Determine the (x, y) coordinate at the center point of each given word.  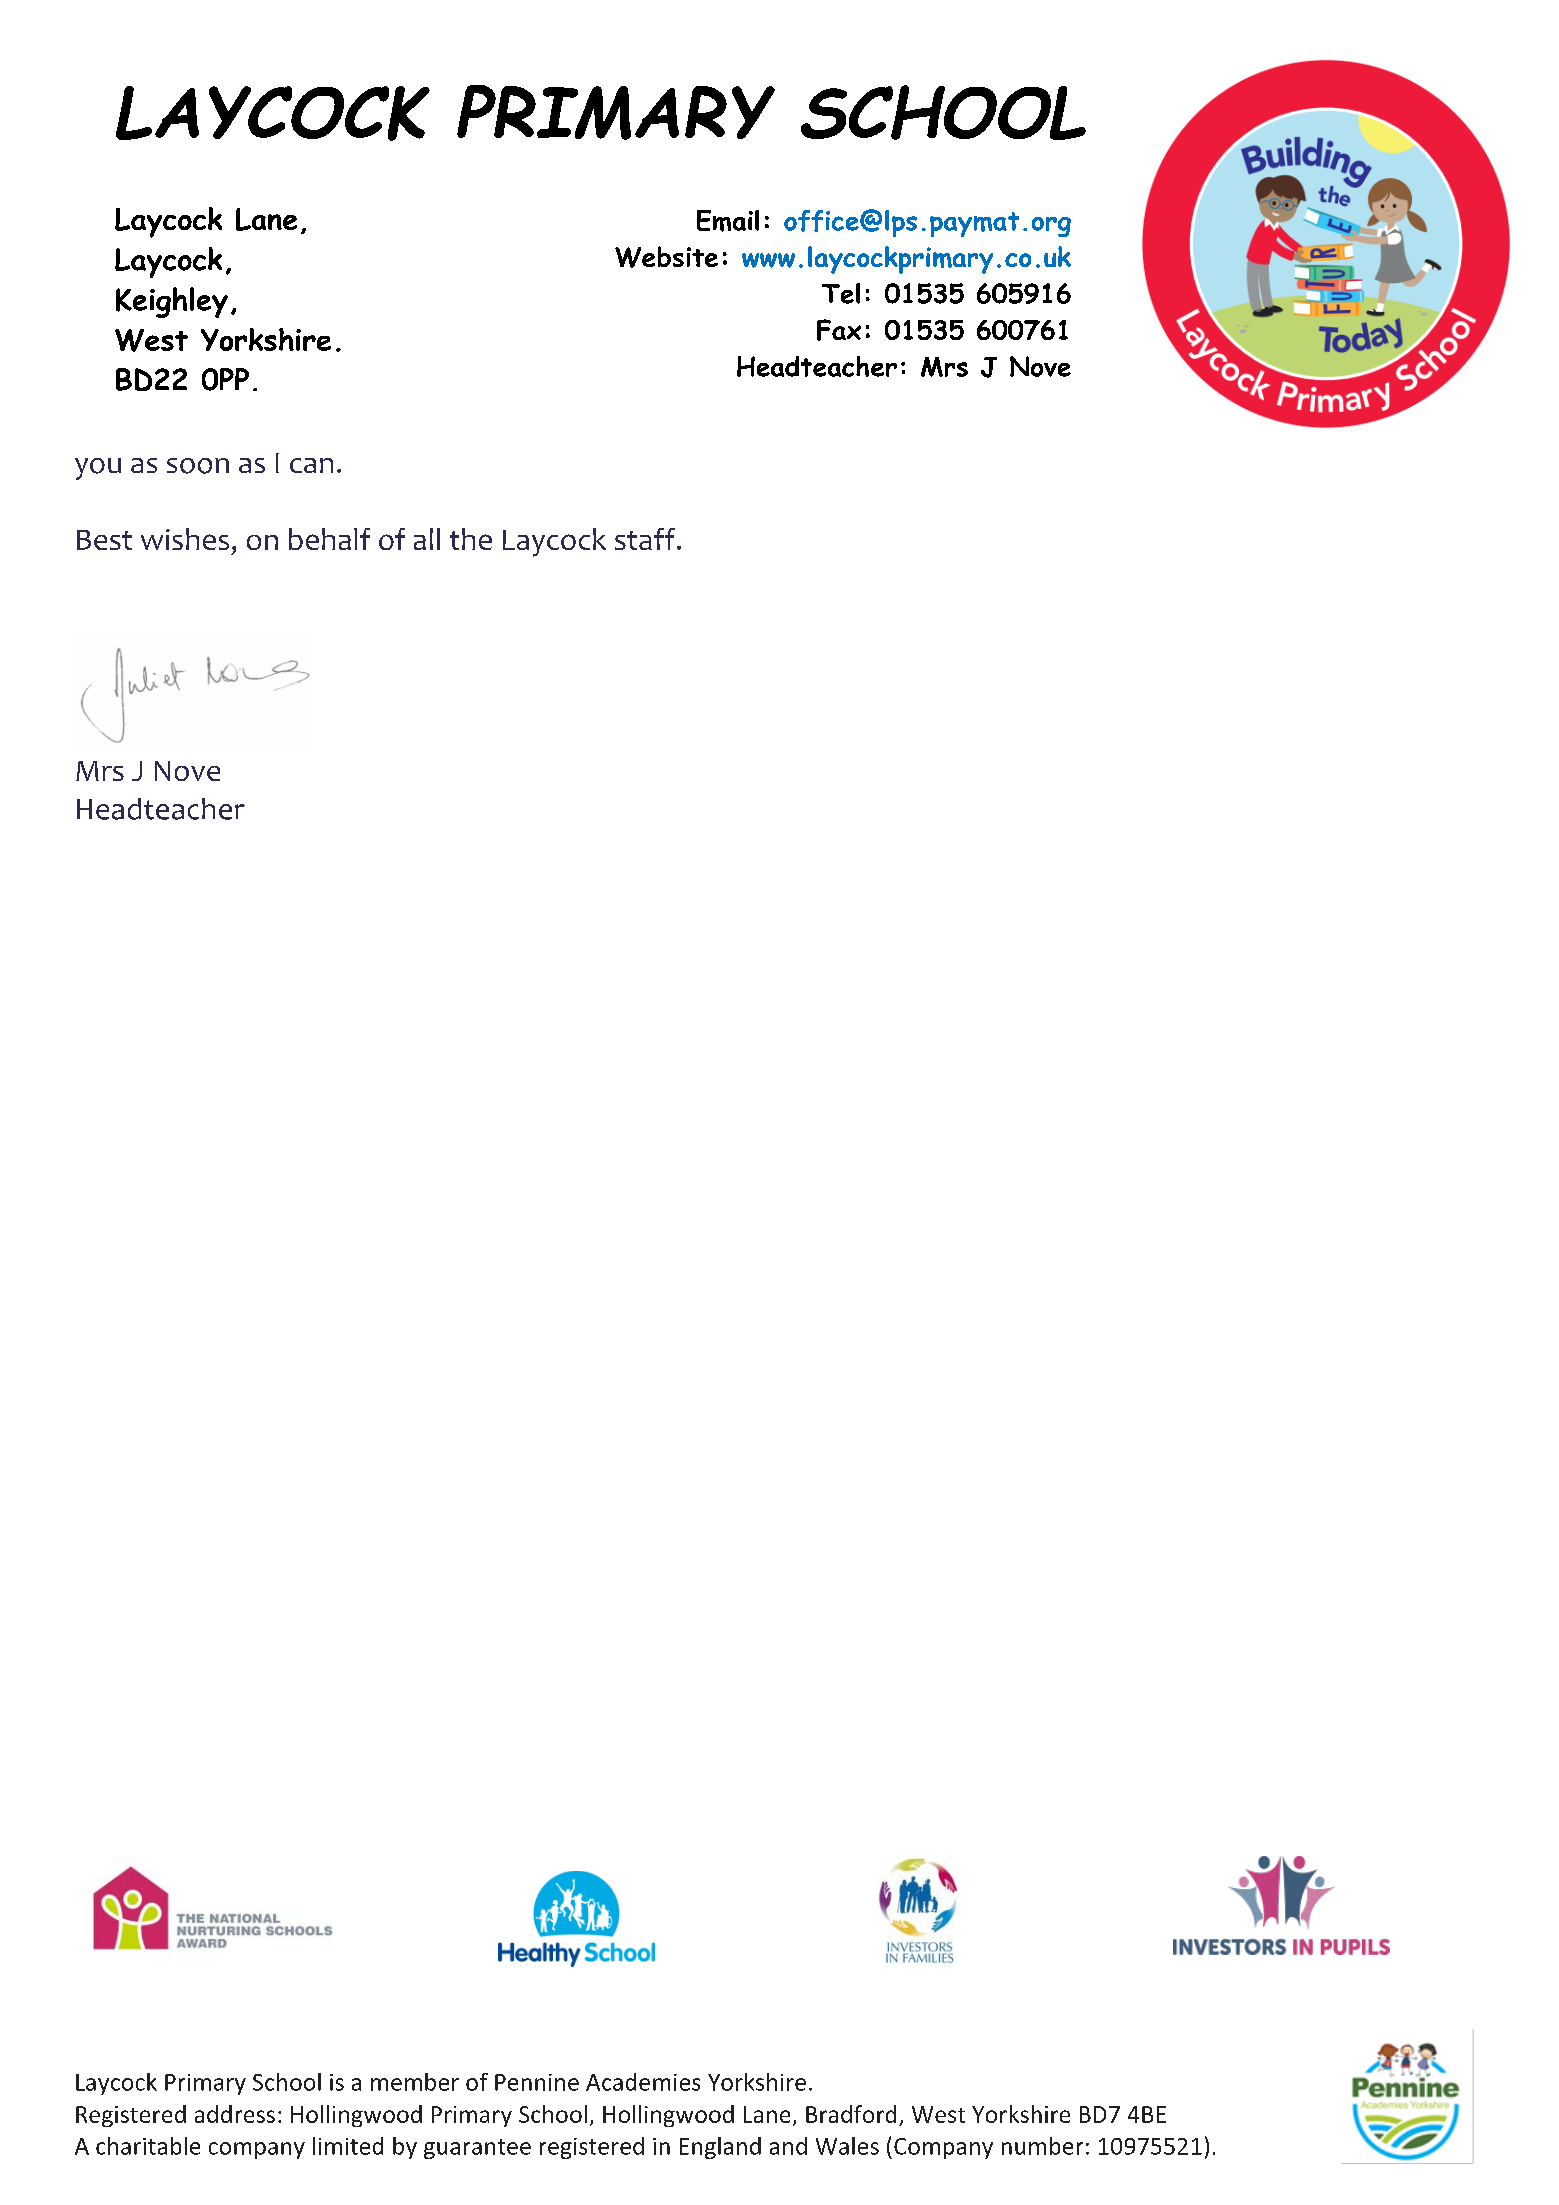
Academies (643, 2082)
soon (198, 466)
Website (666, 257)
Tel (841, 293)
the (471, 539)
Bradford (851, 2114)
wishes (185, 539)
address (235, 2114)
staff (645, 539)
